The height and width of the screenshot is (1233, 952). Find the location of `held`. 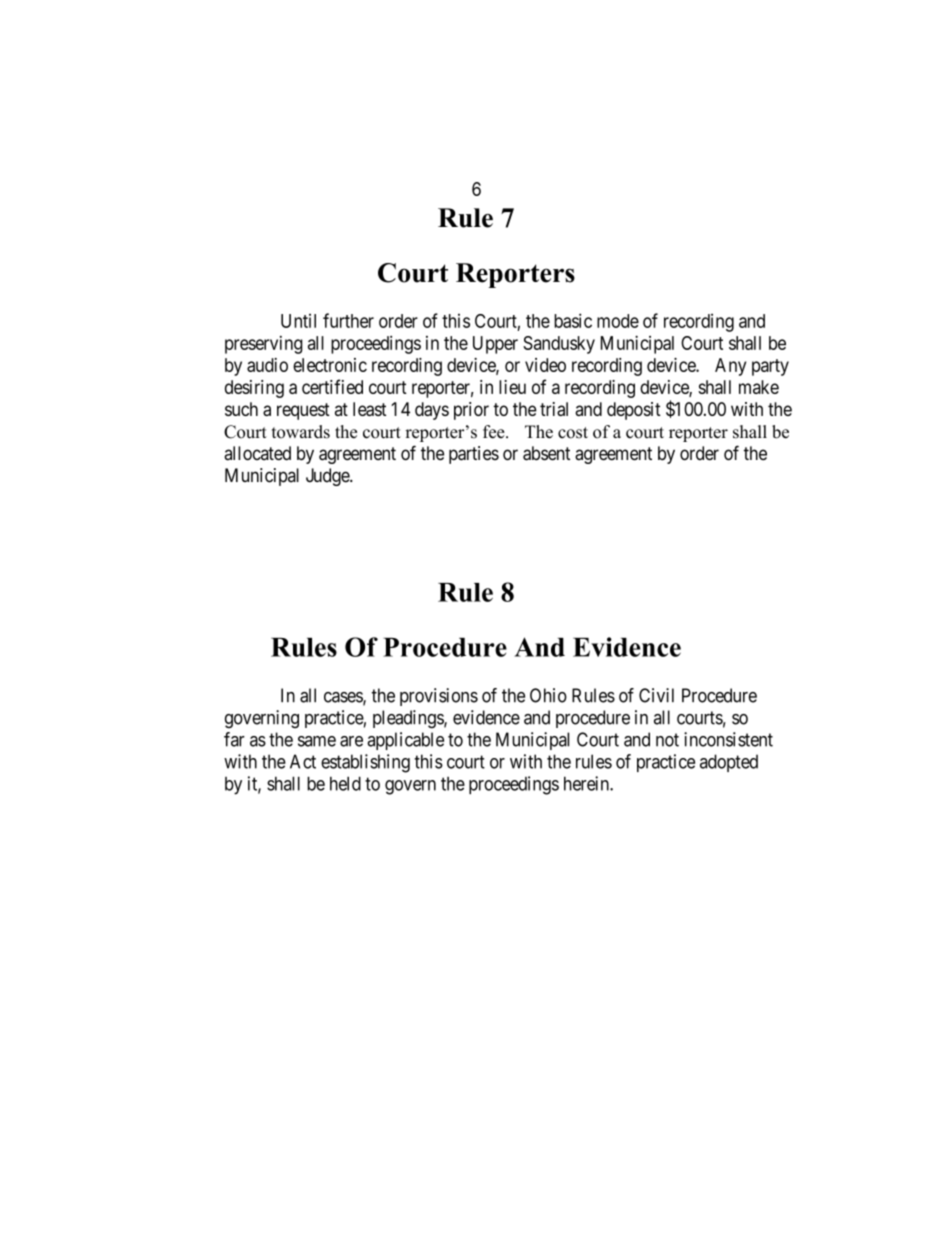

held is located at coordinates (345, 783).
